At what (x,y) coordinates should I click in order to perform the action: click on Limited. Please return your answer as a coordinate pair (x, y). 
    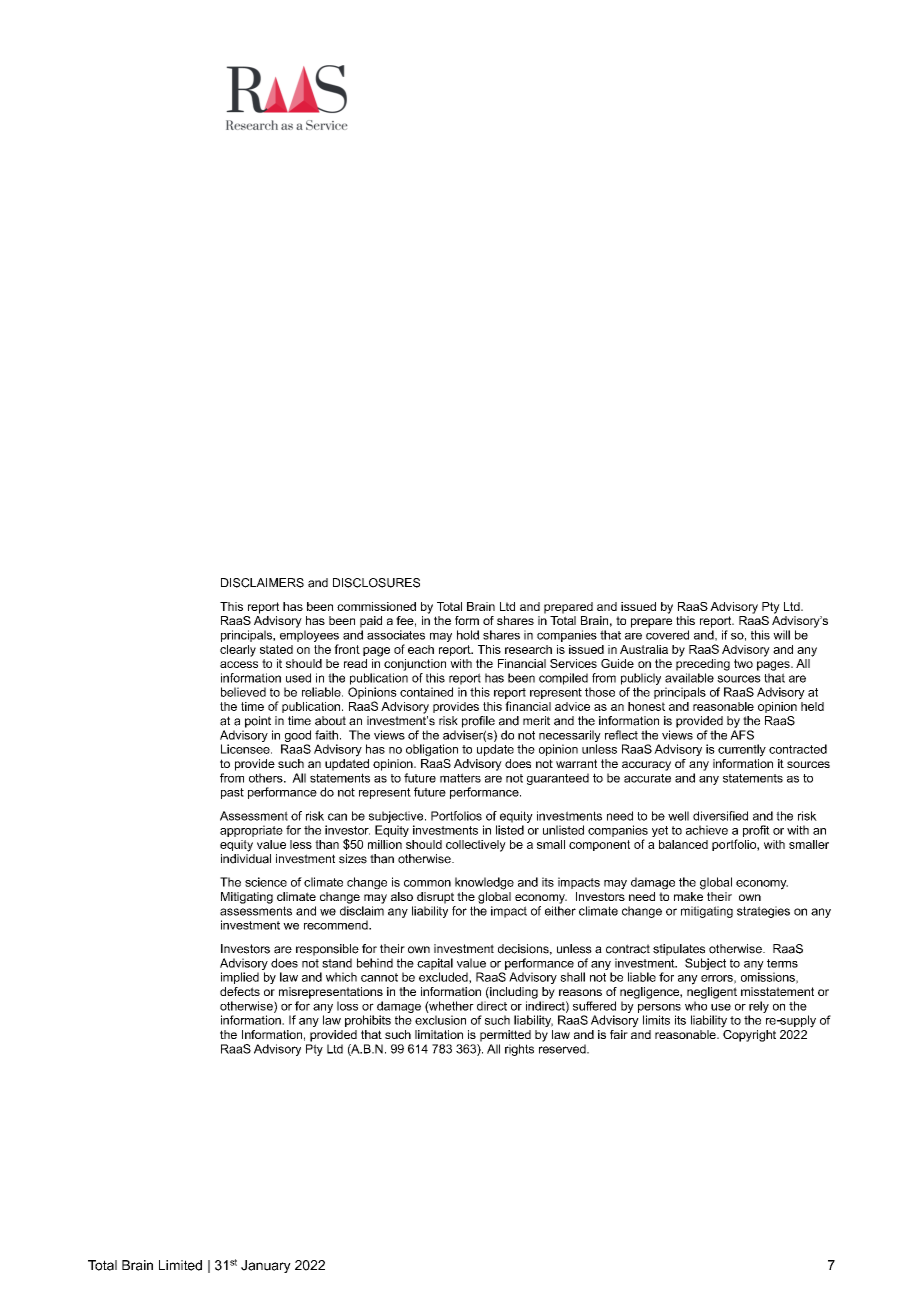
    Looking at the image, I should click on (180, 1265).
